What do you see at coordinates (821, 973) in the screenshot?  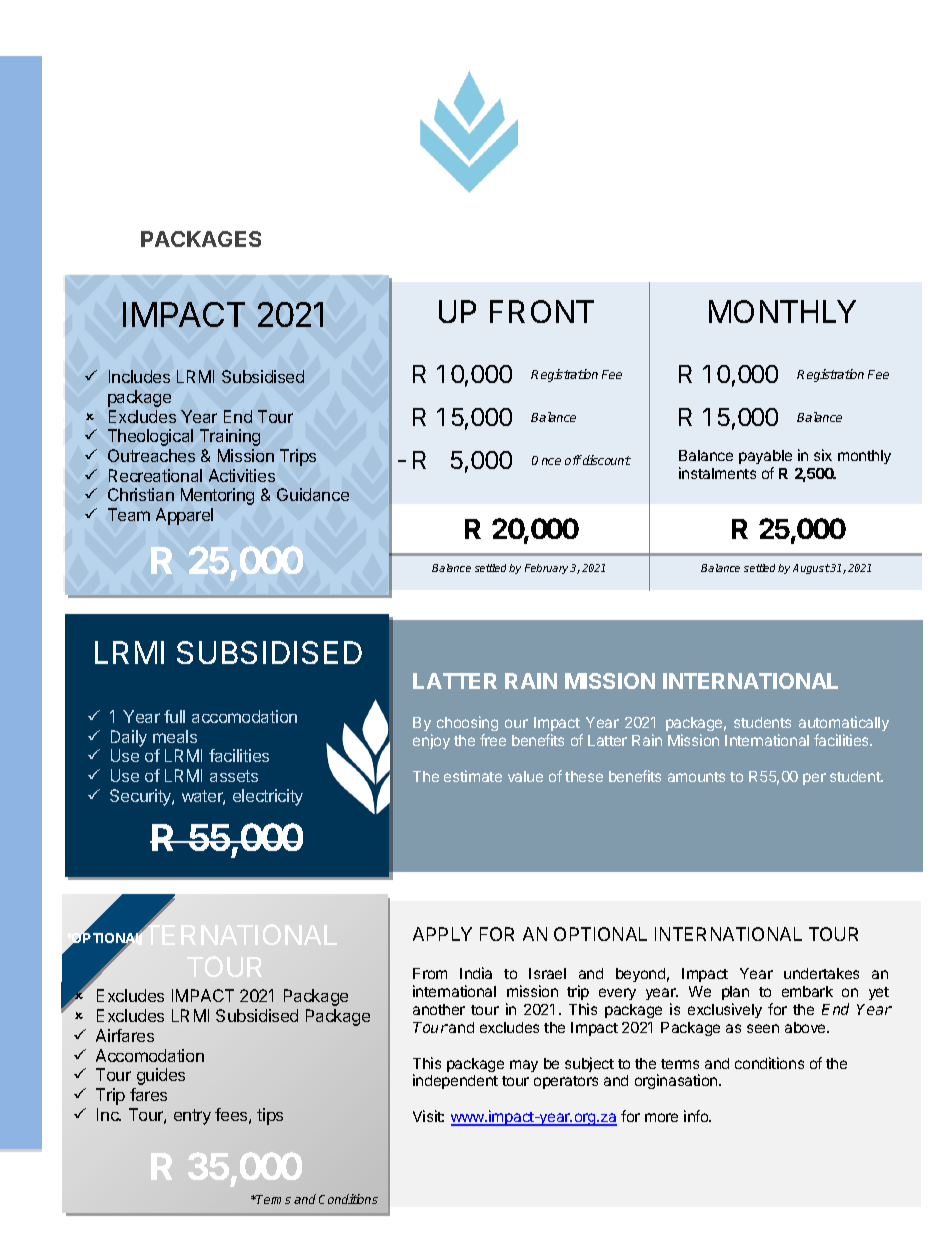 I see `undertakes` at bounding box center [821, 973].
